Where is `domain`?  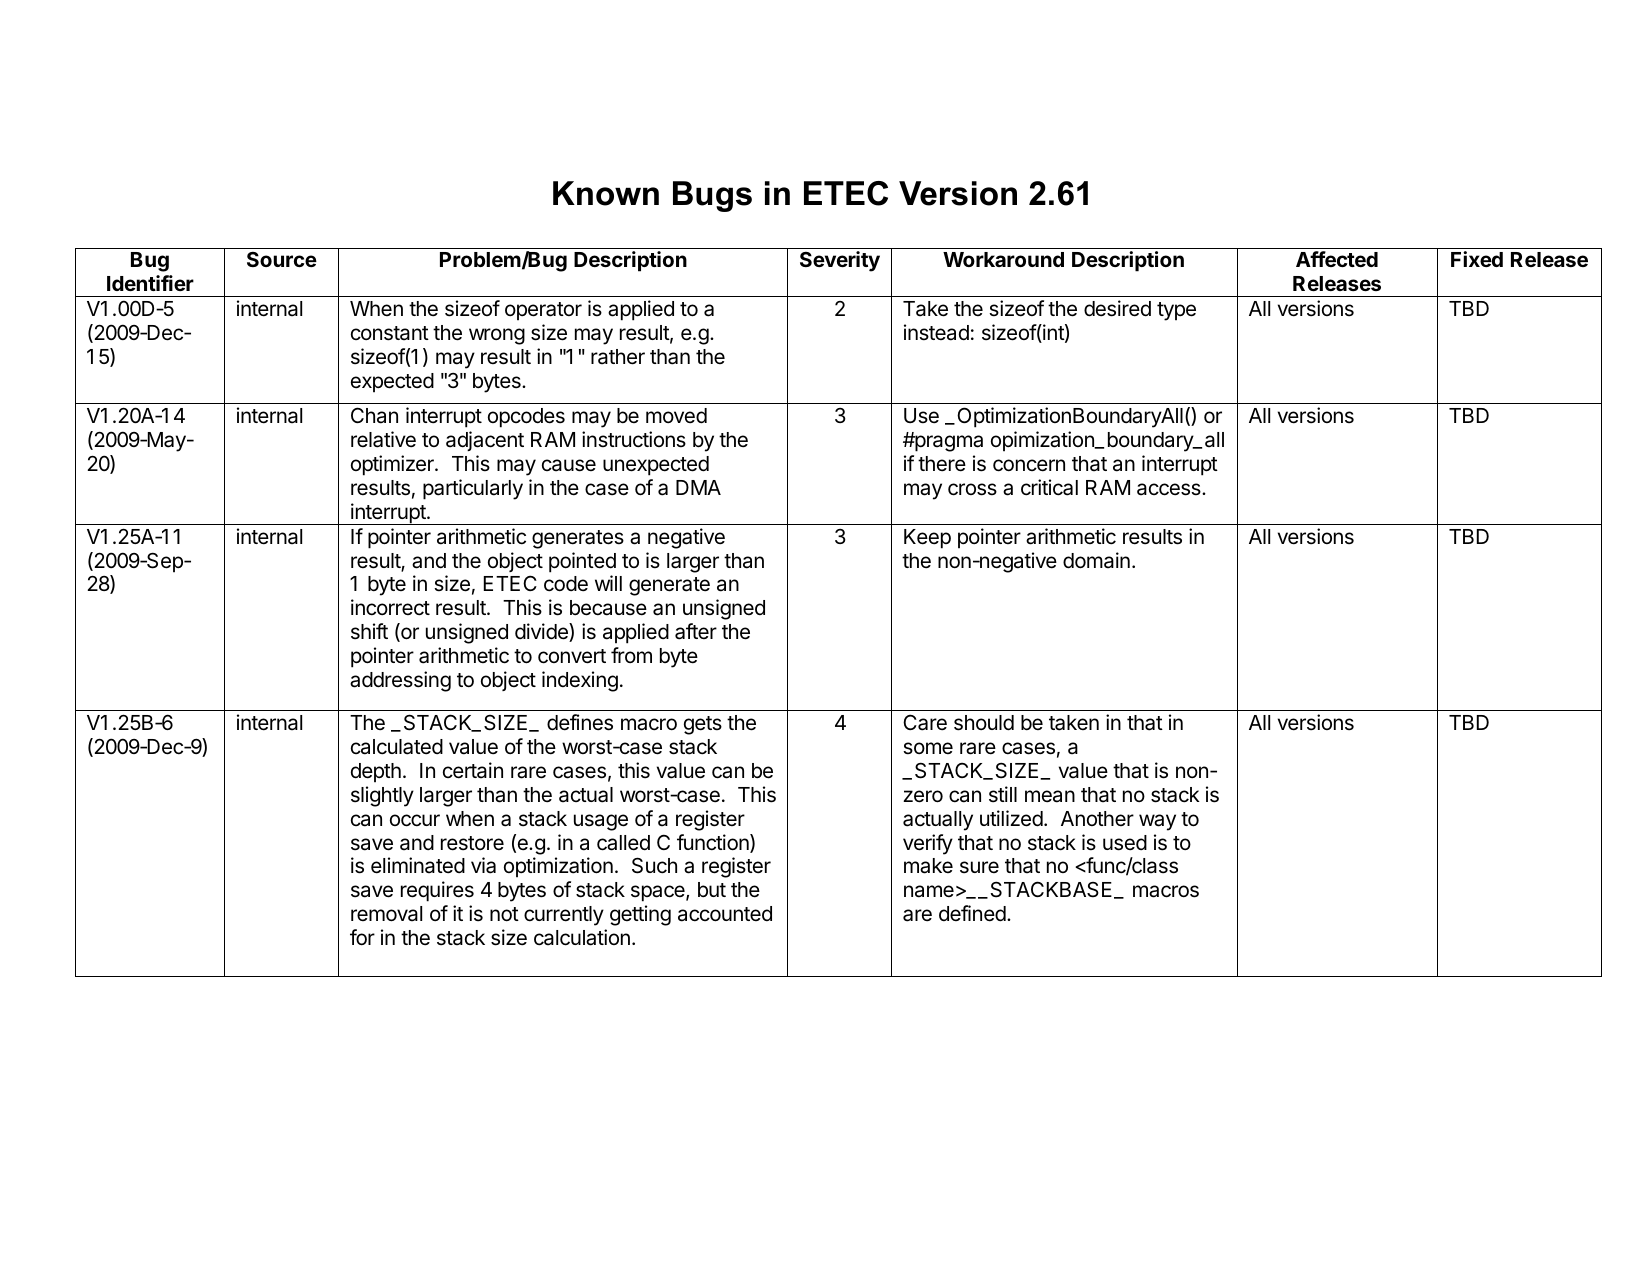
domain is located at coordinates (1096, 560).
